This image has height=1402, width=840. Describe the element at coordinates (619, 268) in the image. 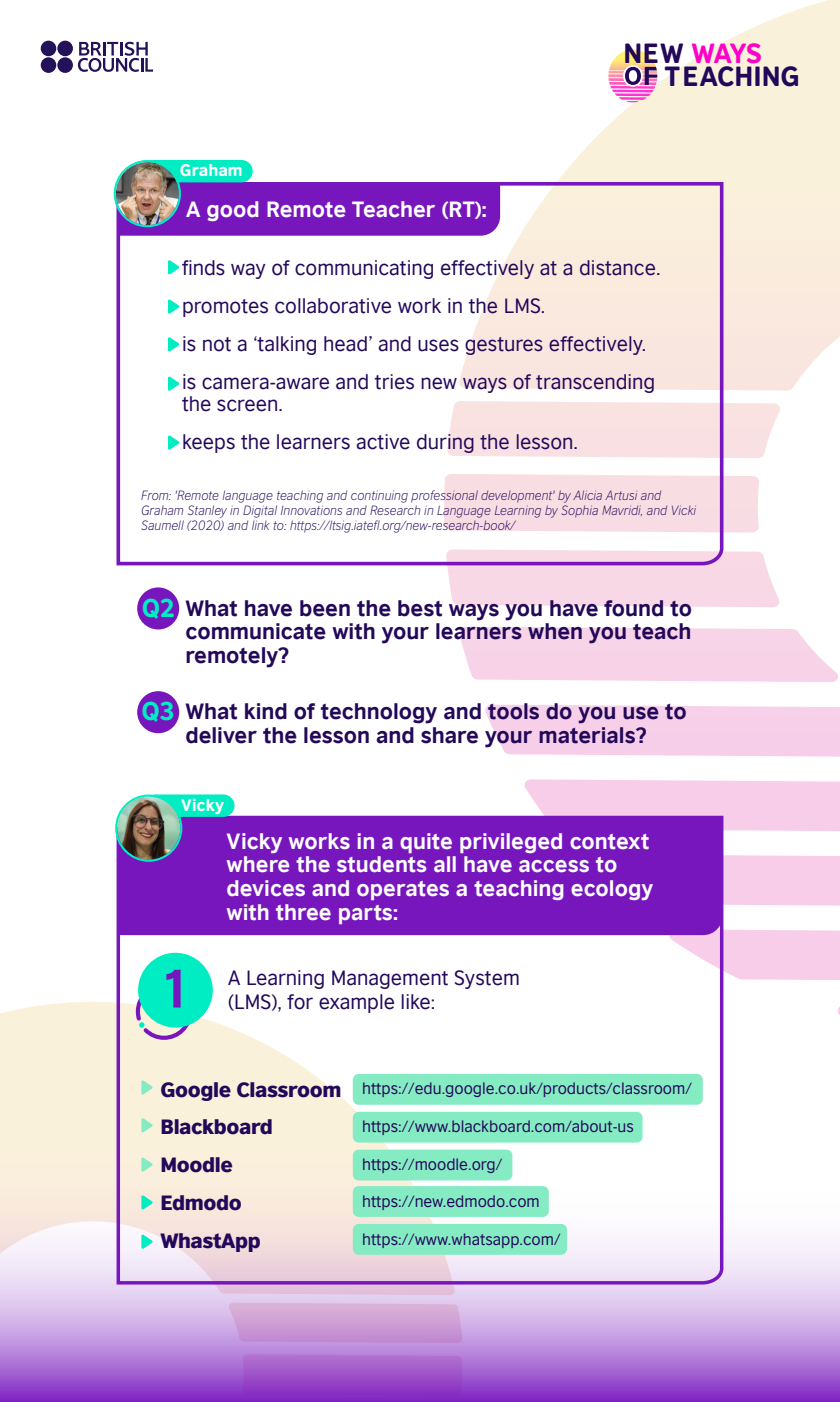

I see `distance` at that location.
